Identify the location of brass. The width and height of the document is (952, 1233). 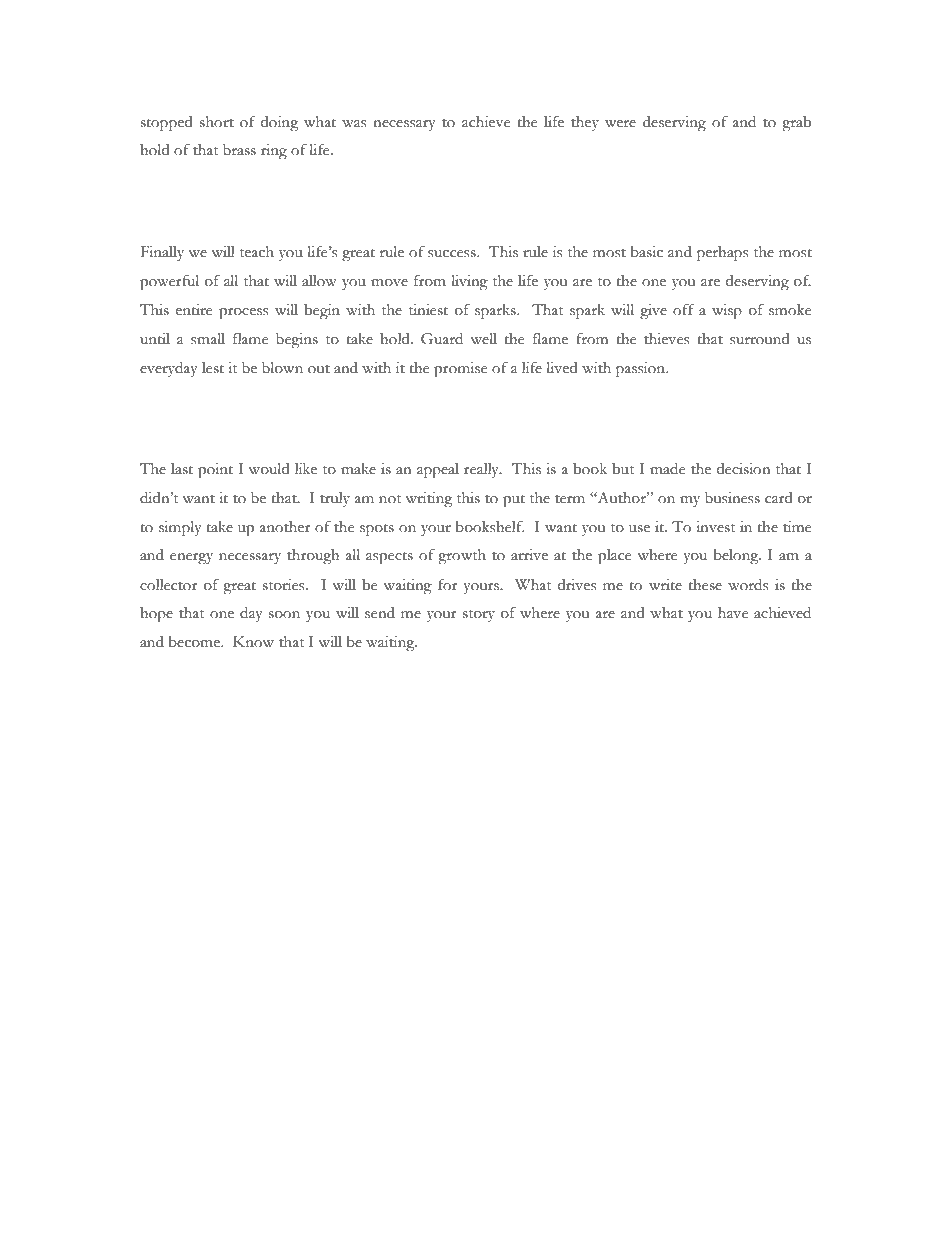
(239, 150).
